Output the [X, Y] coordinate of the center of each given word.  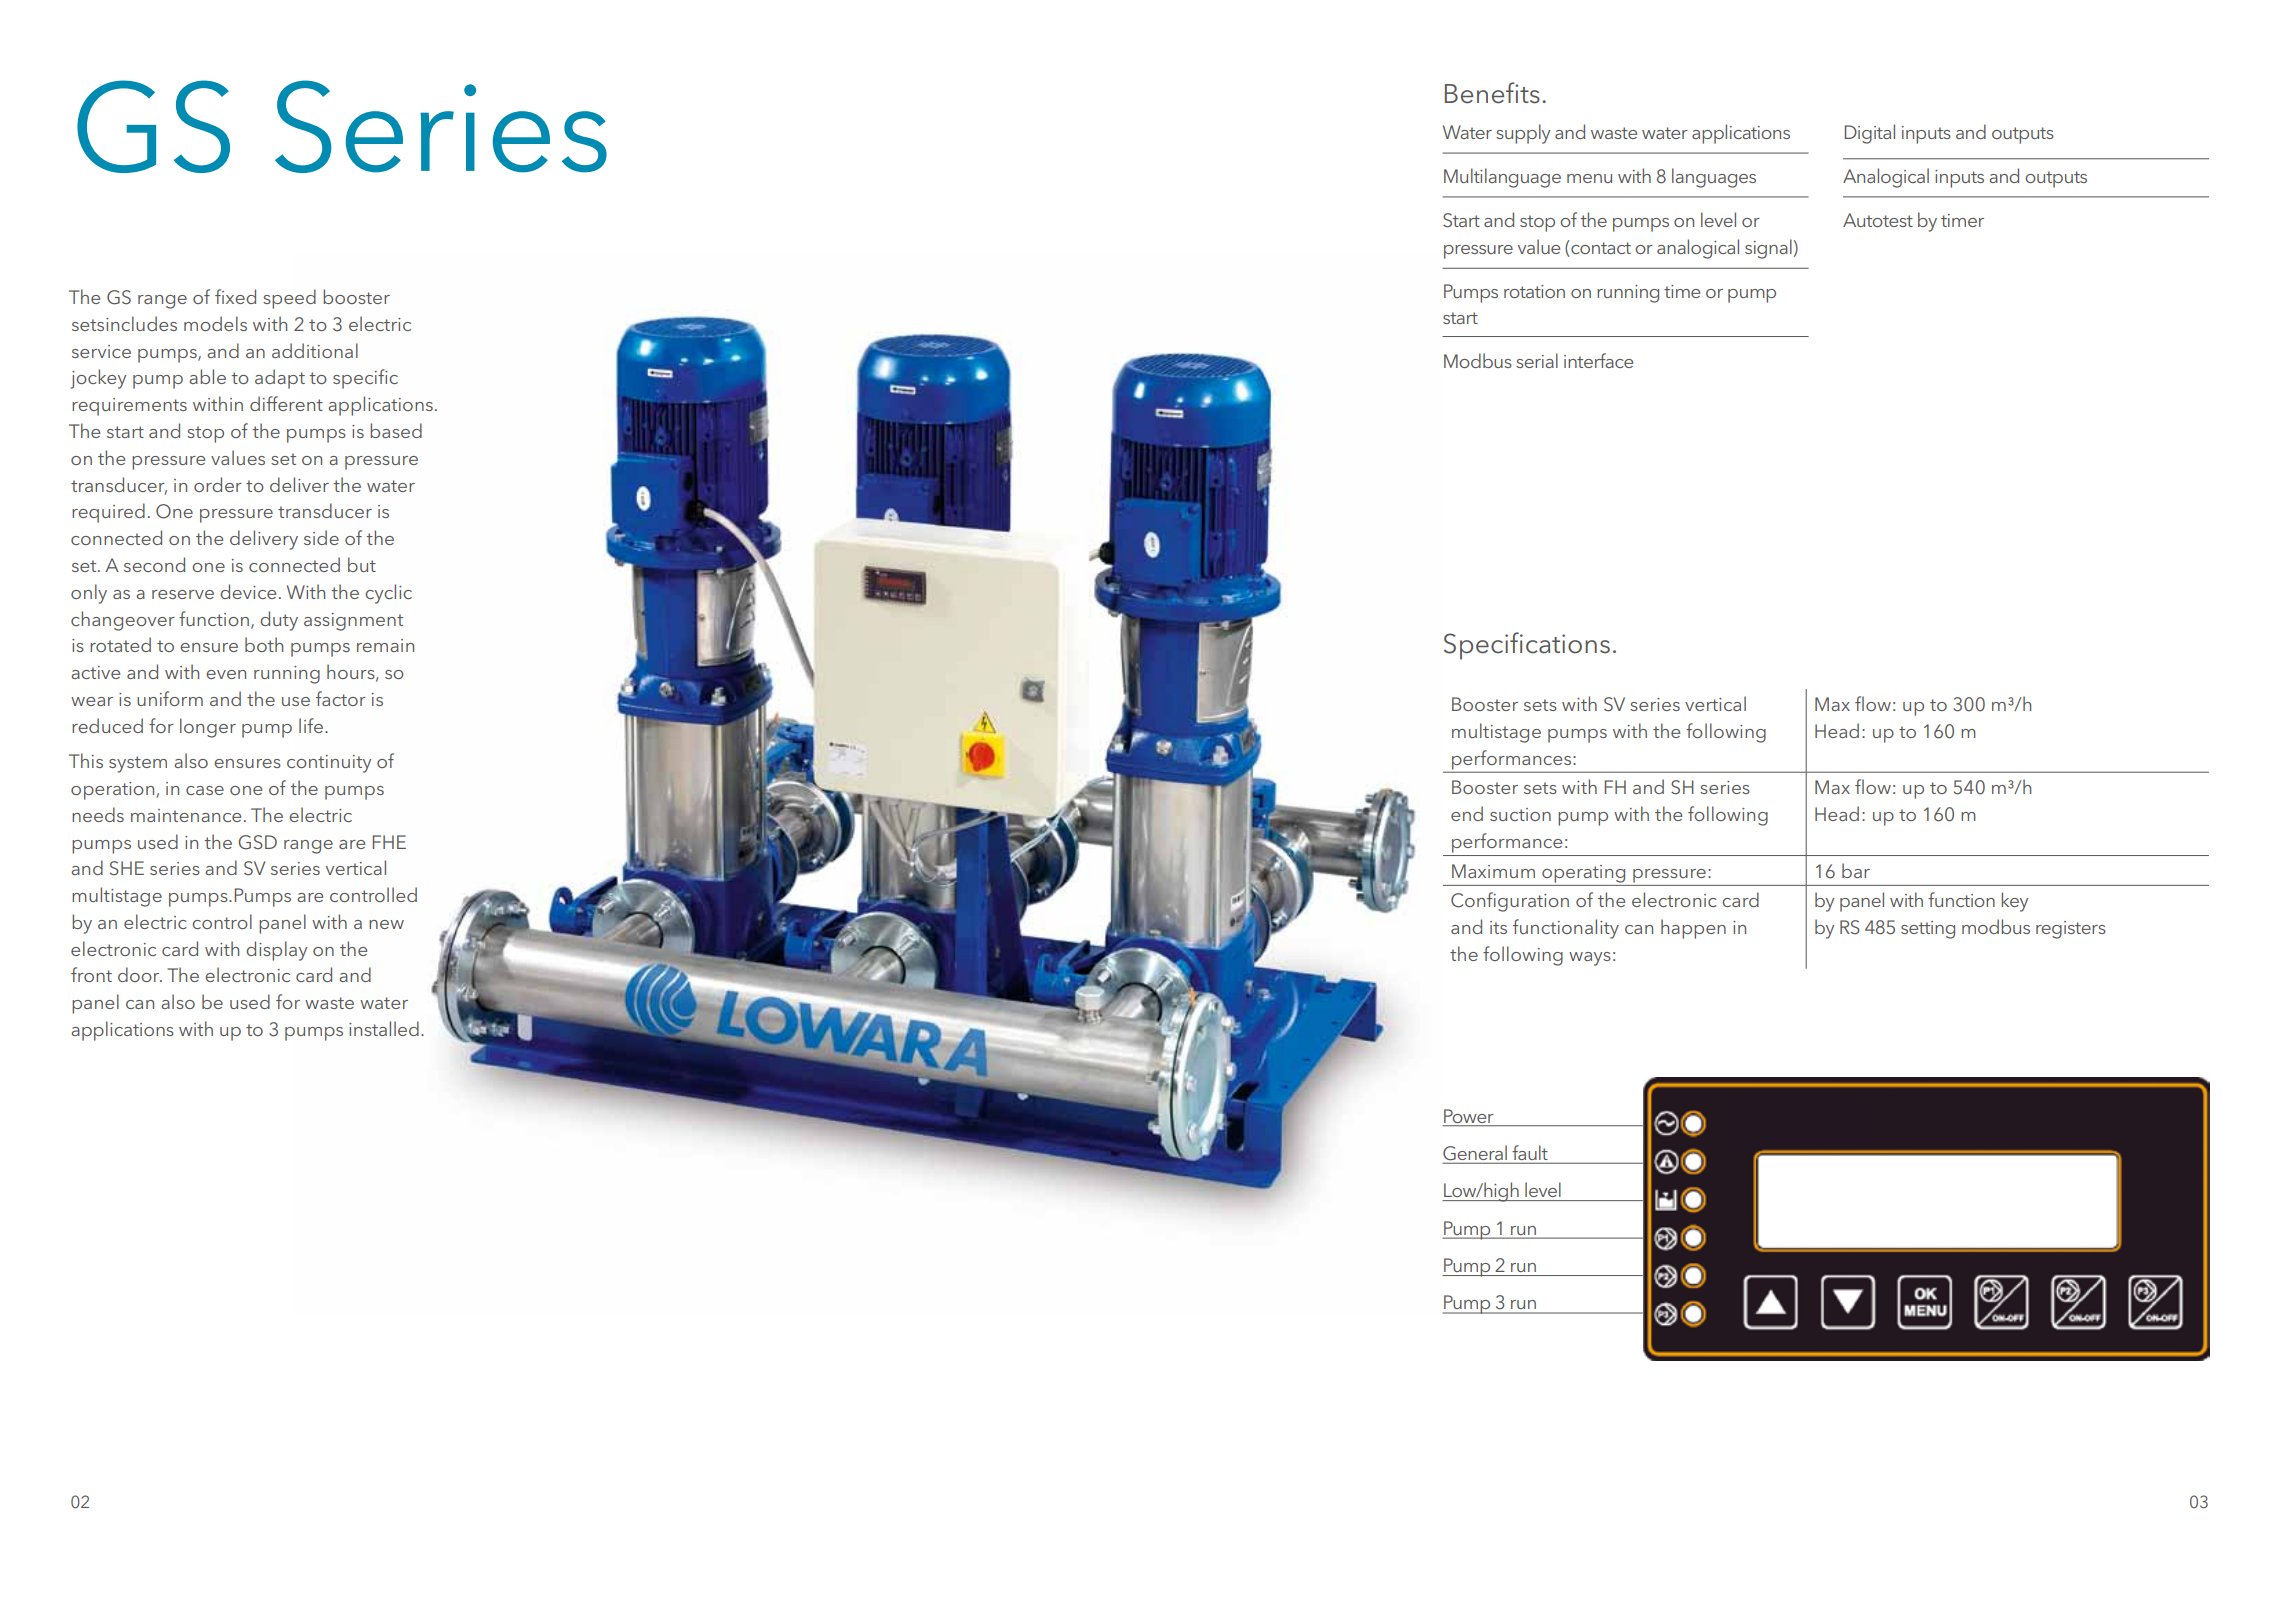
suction [1520, 814]
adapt [280, 379]
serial [1537, 360]
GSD [257, 842]
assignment [353, 622]
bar [1856, 870]
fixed [235, 296]
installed [384, 1028]
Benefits [1492, 93]
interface [1598, 360]
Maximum [1493, 871]
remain [385, 645]
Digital [1870, 134]
